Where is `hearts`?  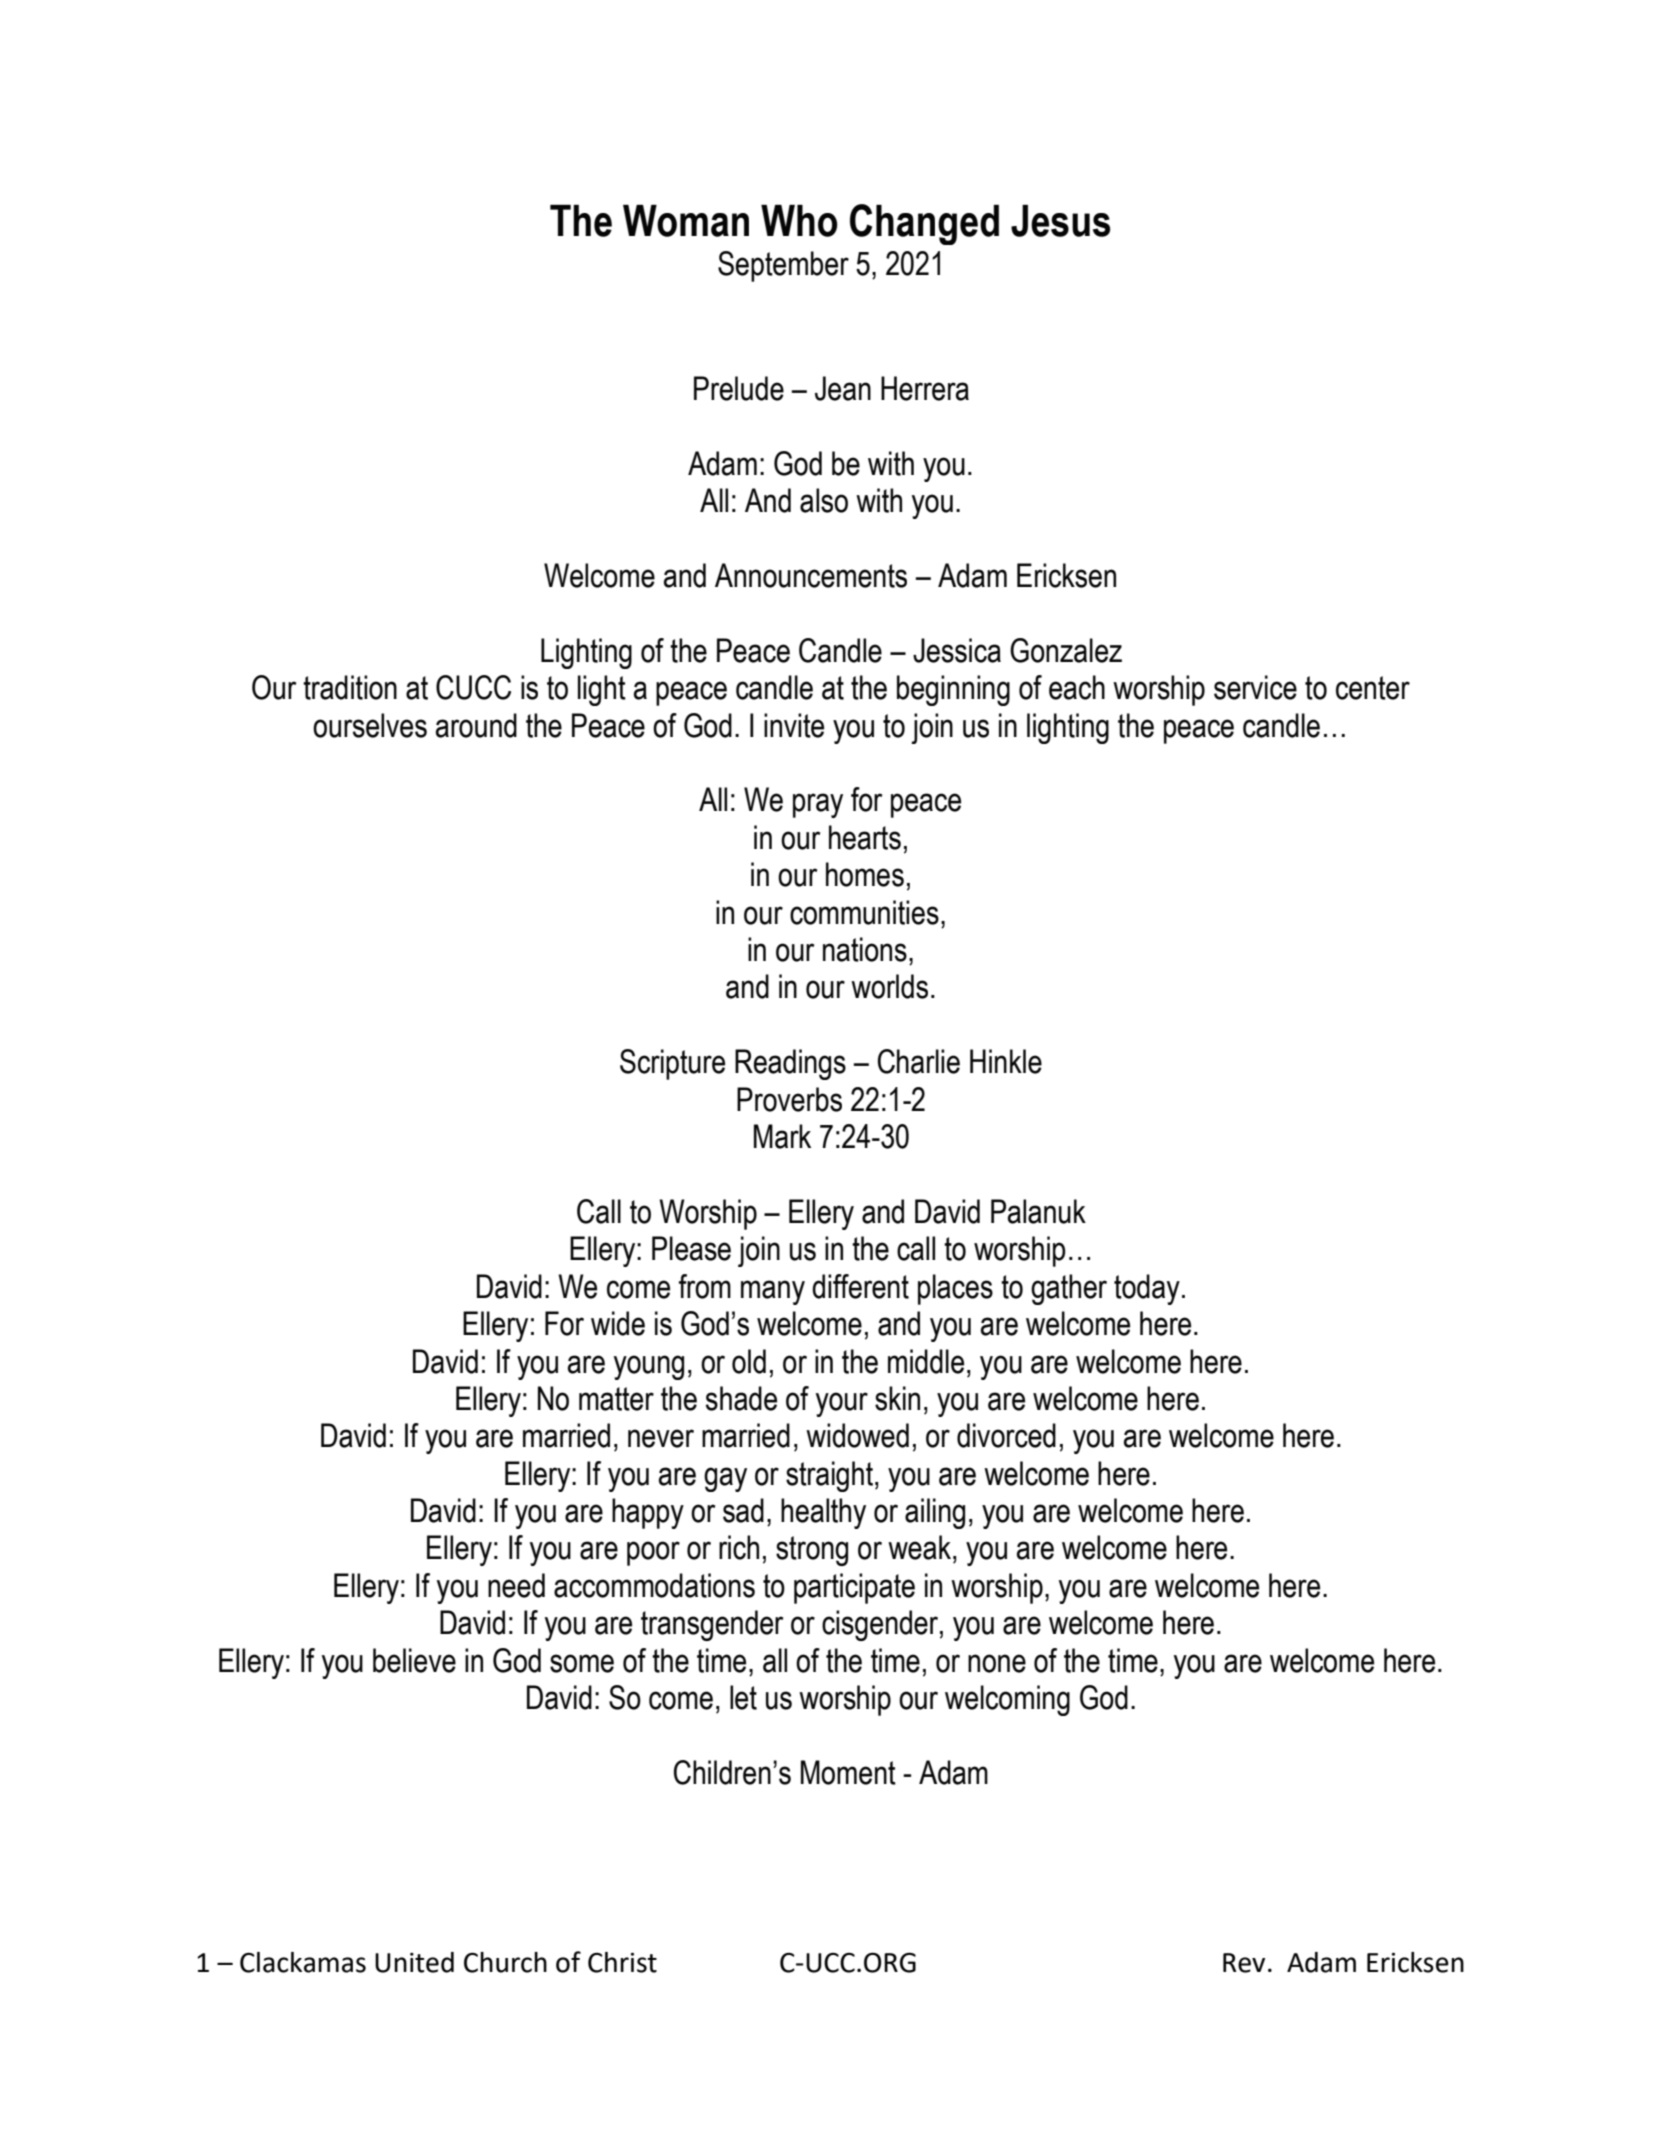 hearts is located at coordinates (865, 837).
